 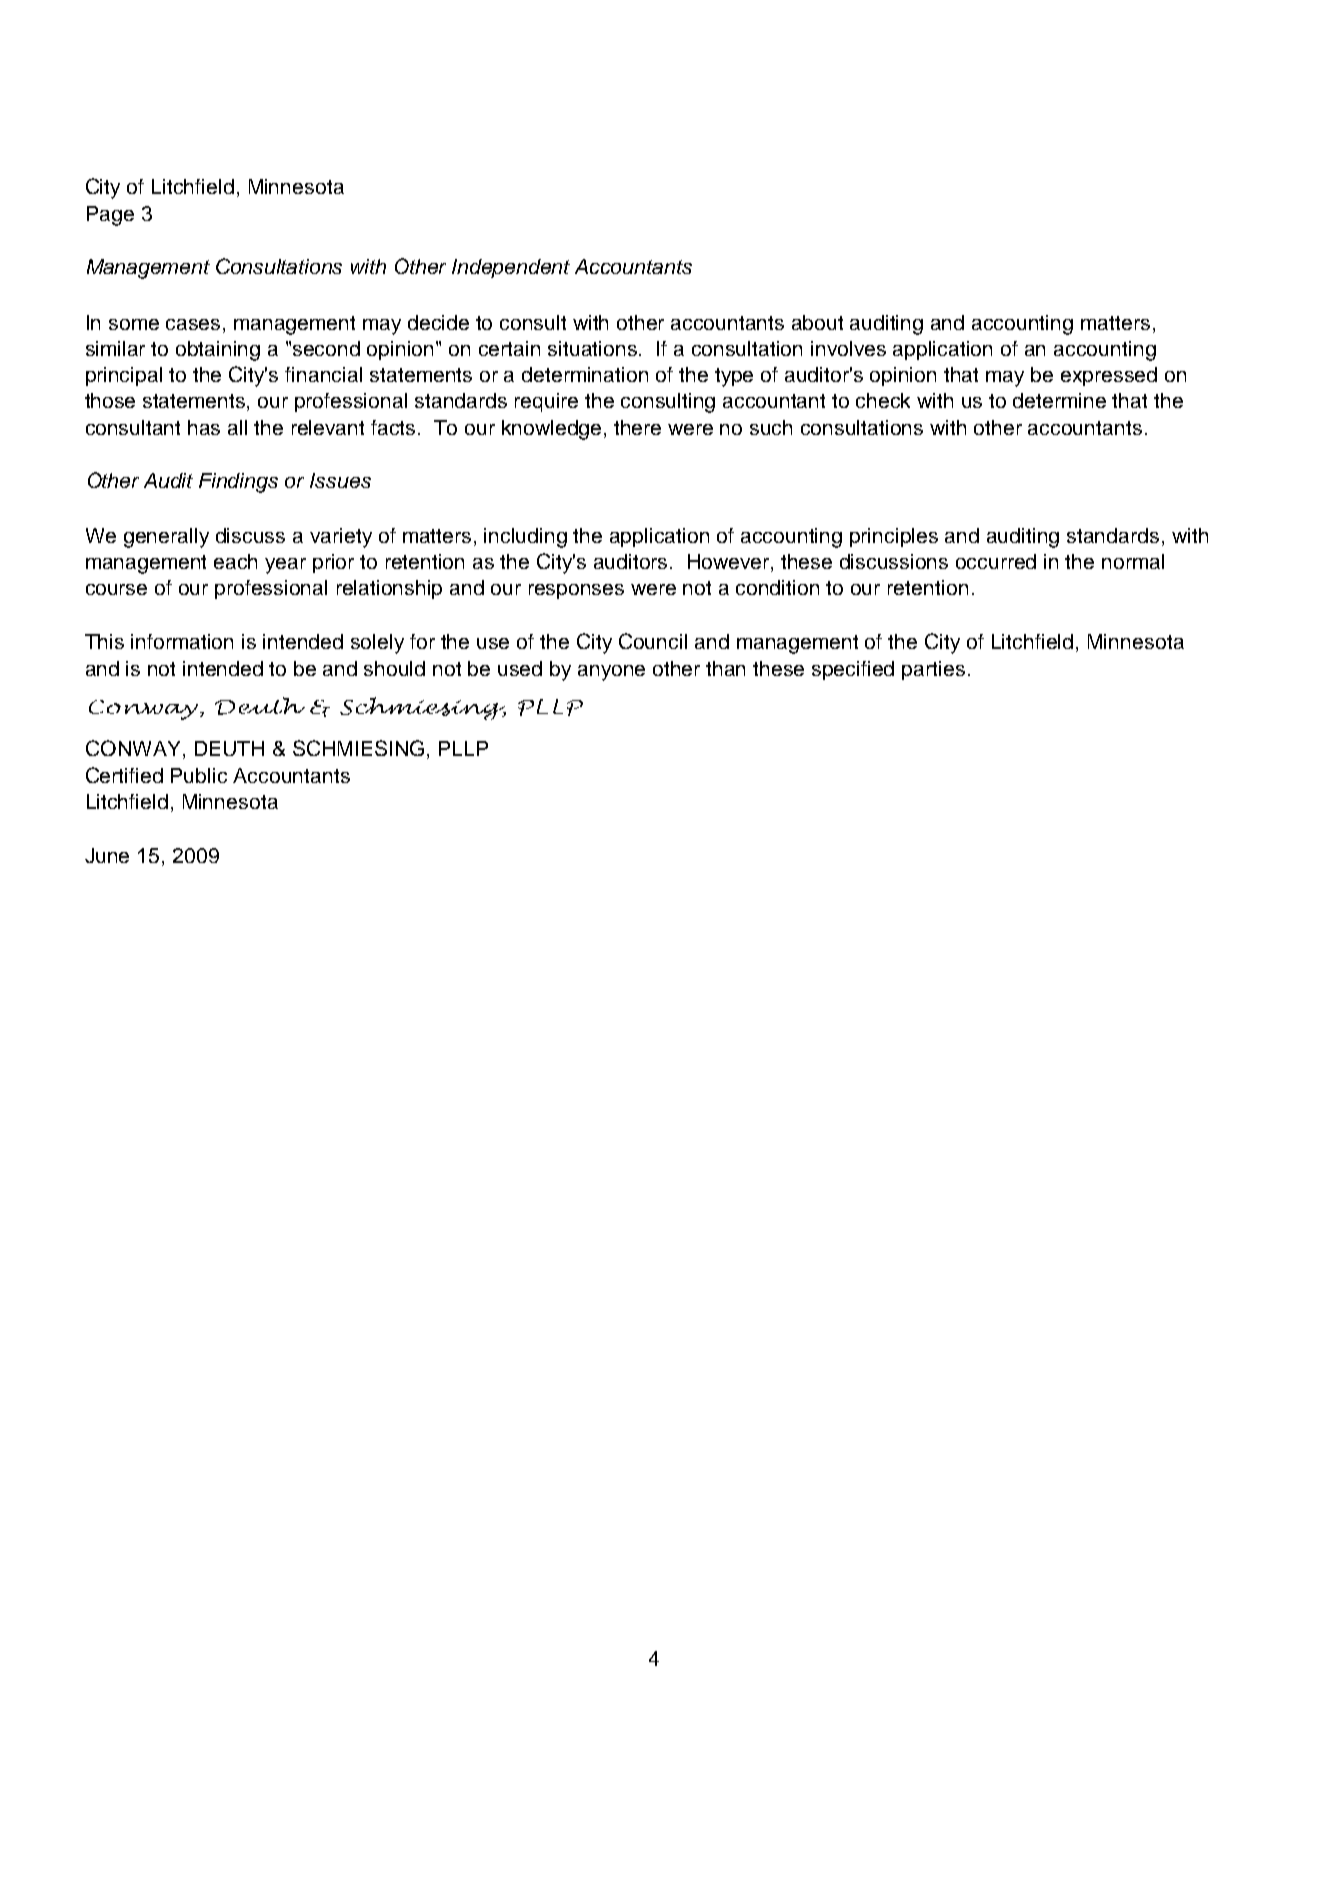 I want to click on determine, so click(x=1059, y=400).
